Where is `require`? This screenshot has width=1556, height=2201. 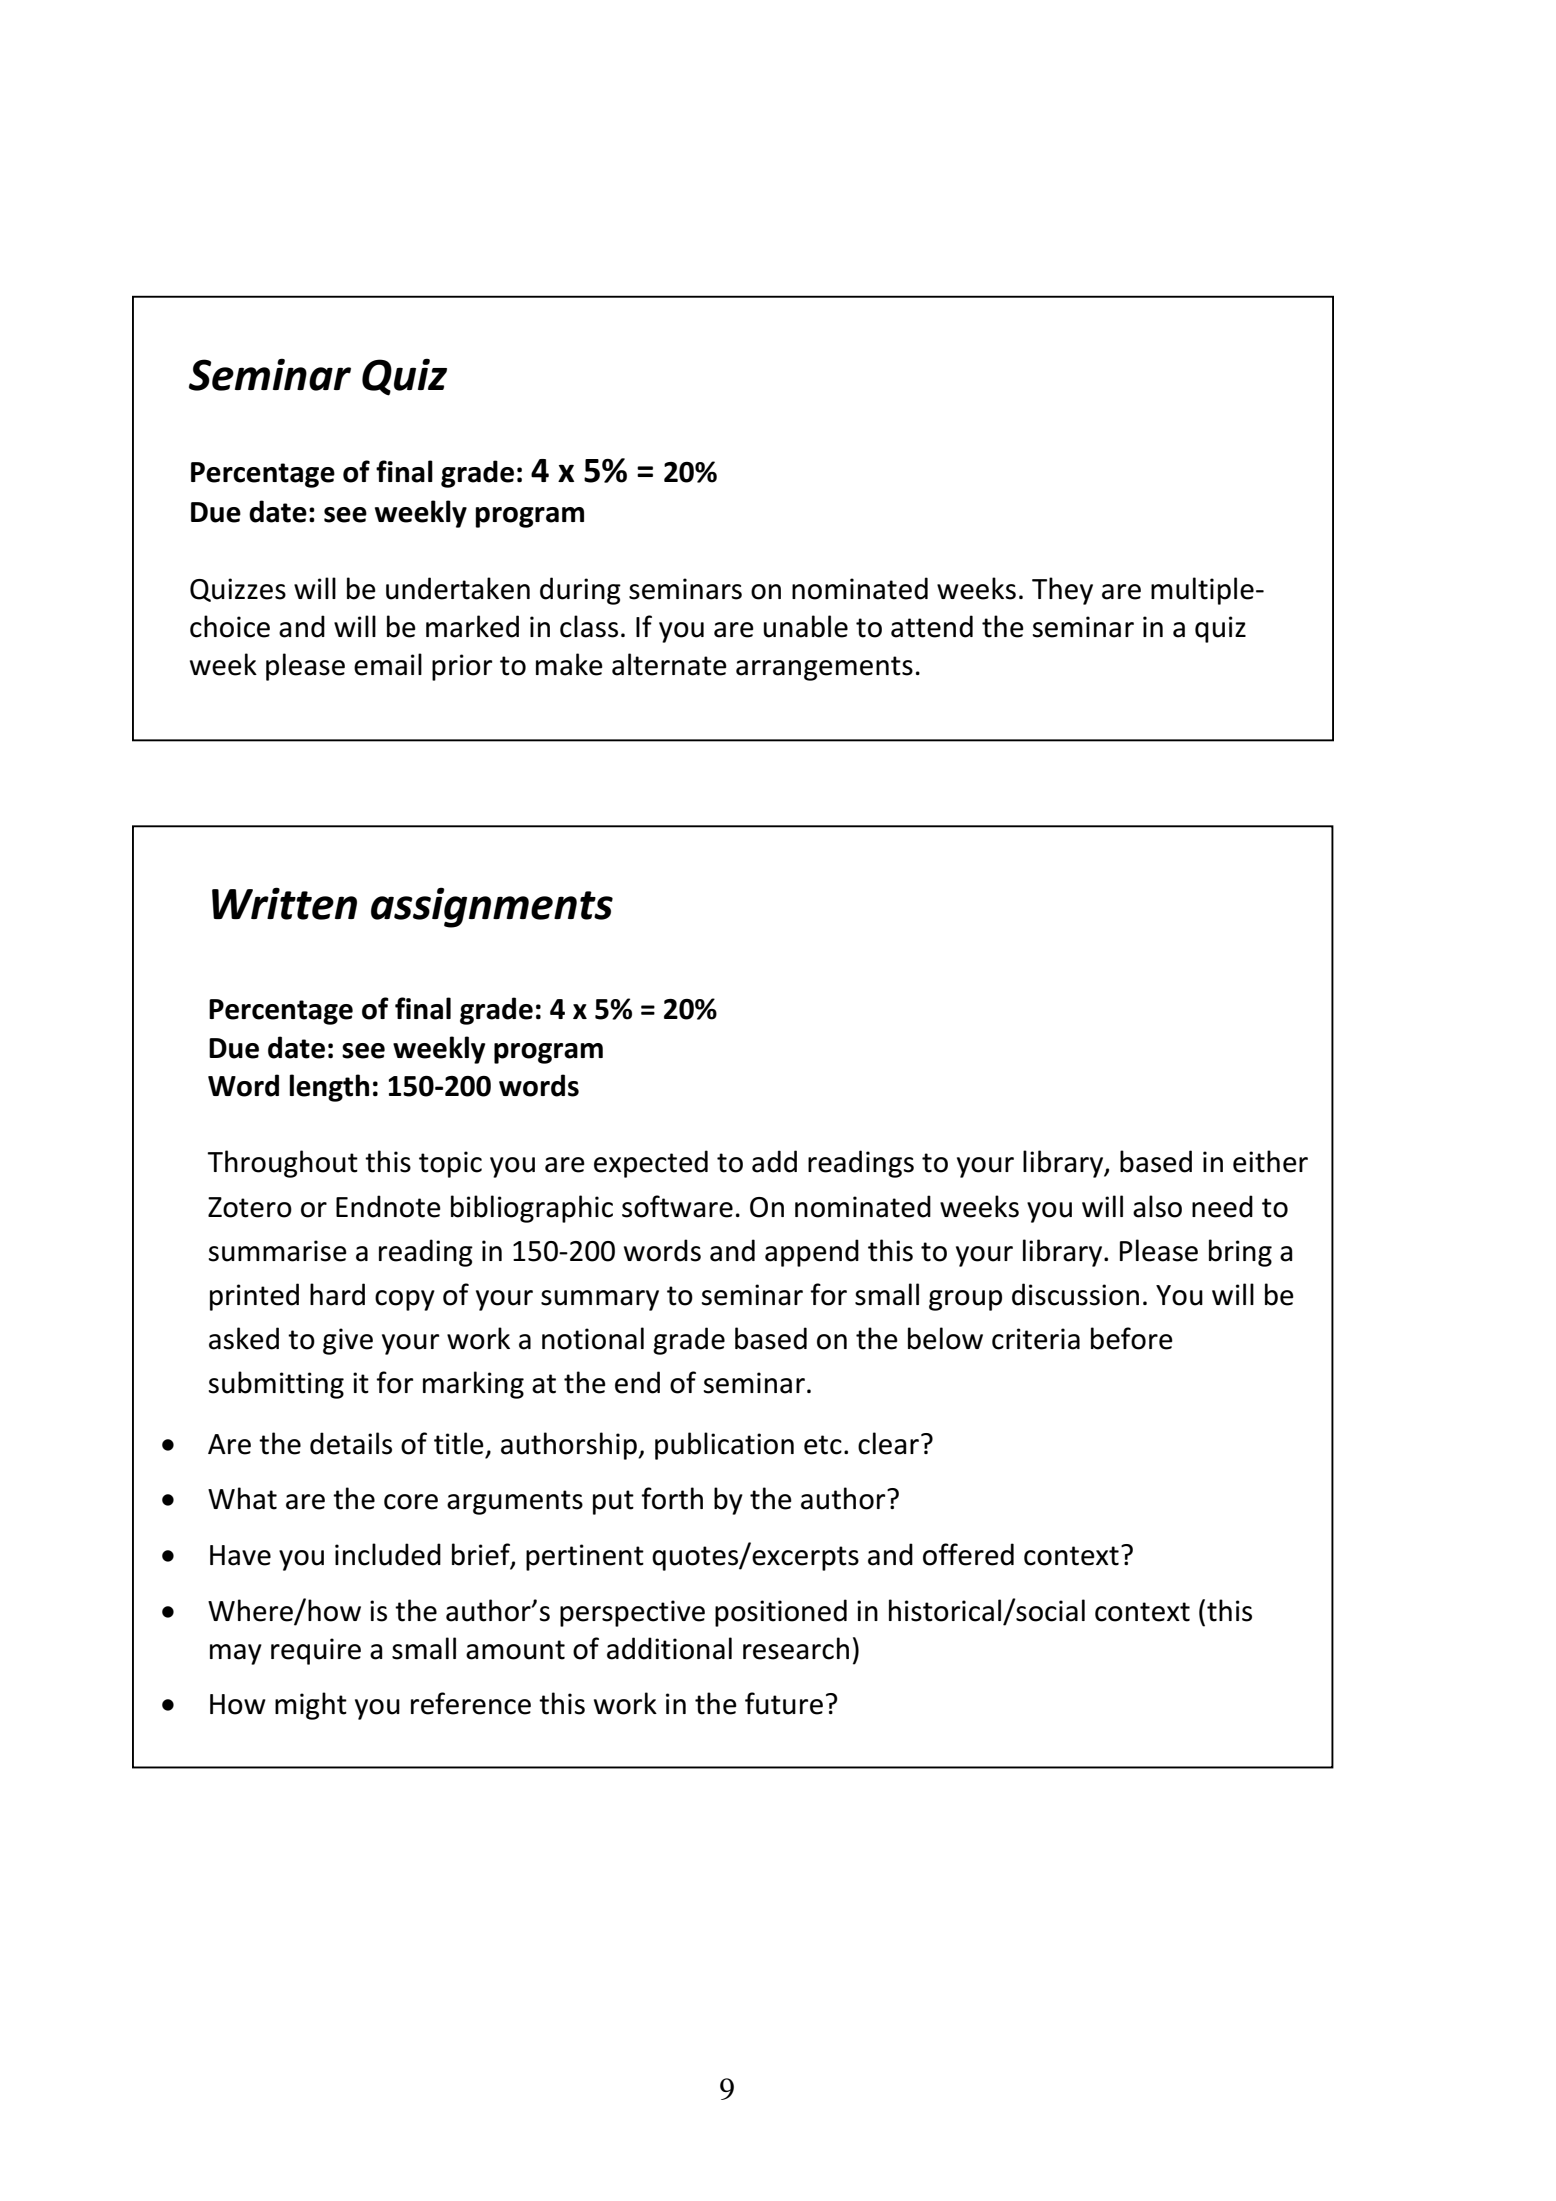 require is located at coordinates (316, 1651).
